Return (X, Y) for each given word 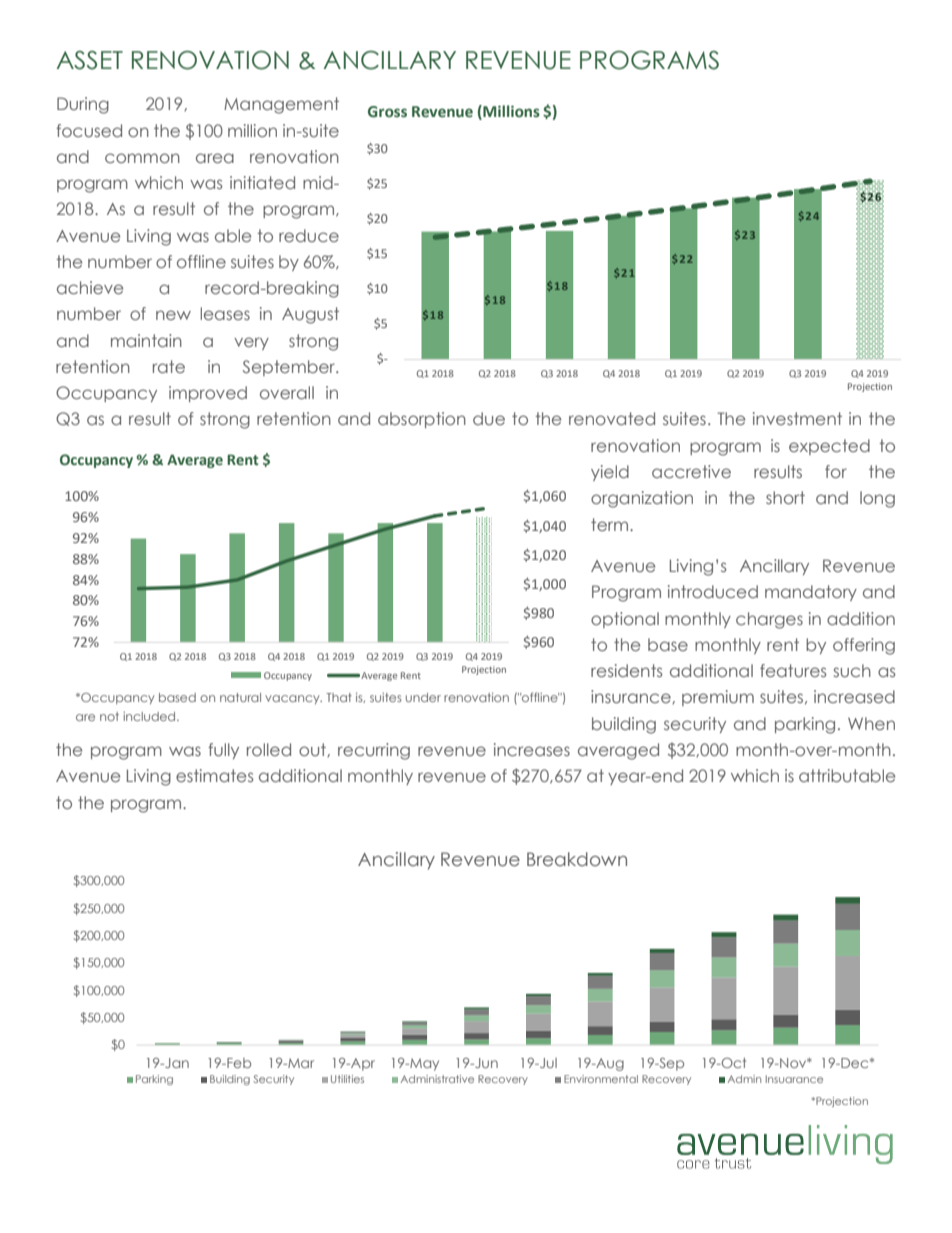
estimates (215, 775)
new (173, 315)
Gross (387, 112)
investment (797, 418)
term (611, 524)
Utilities (347, 1079)
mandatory (811, 593)
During (83, 105)
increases (532, 749)
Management (281, 105)
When (871, 723)
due (489, 418)
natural (240, 697)
